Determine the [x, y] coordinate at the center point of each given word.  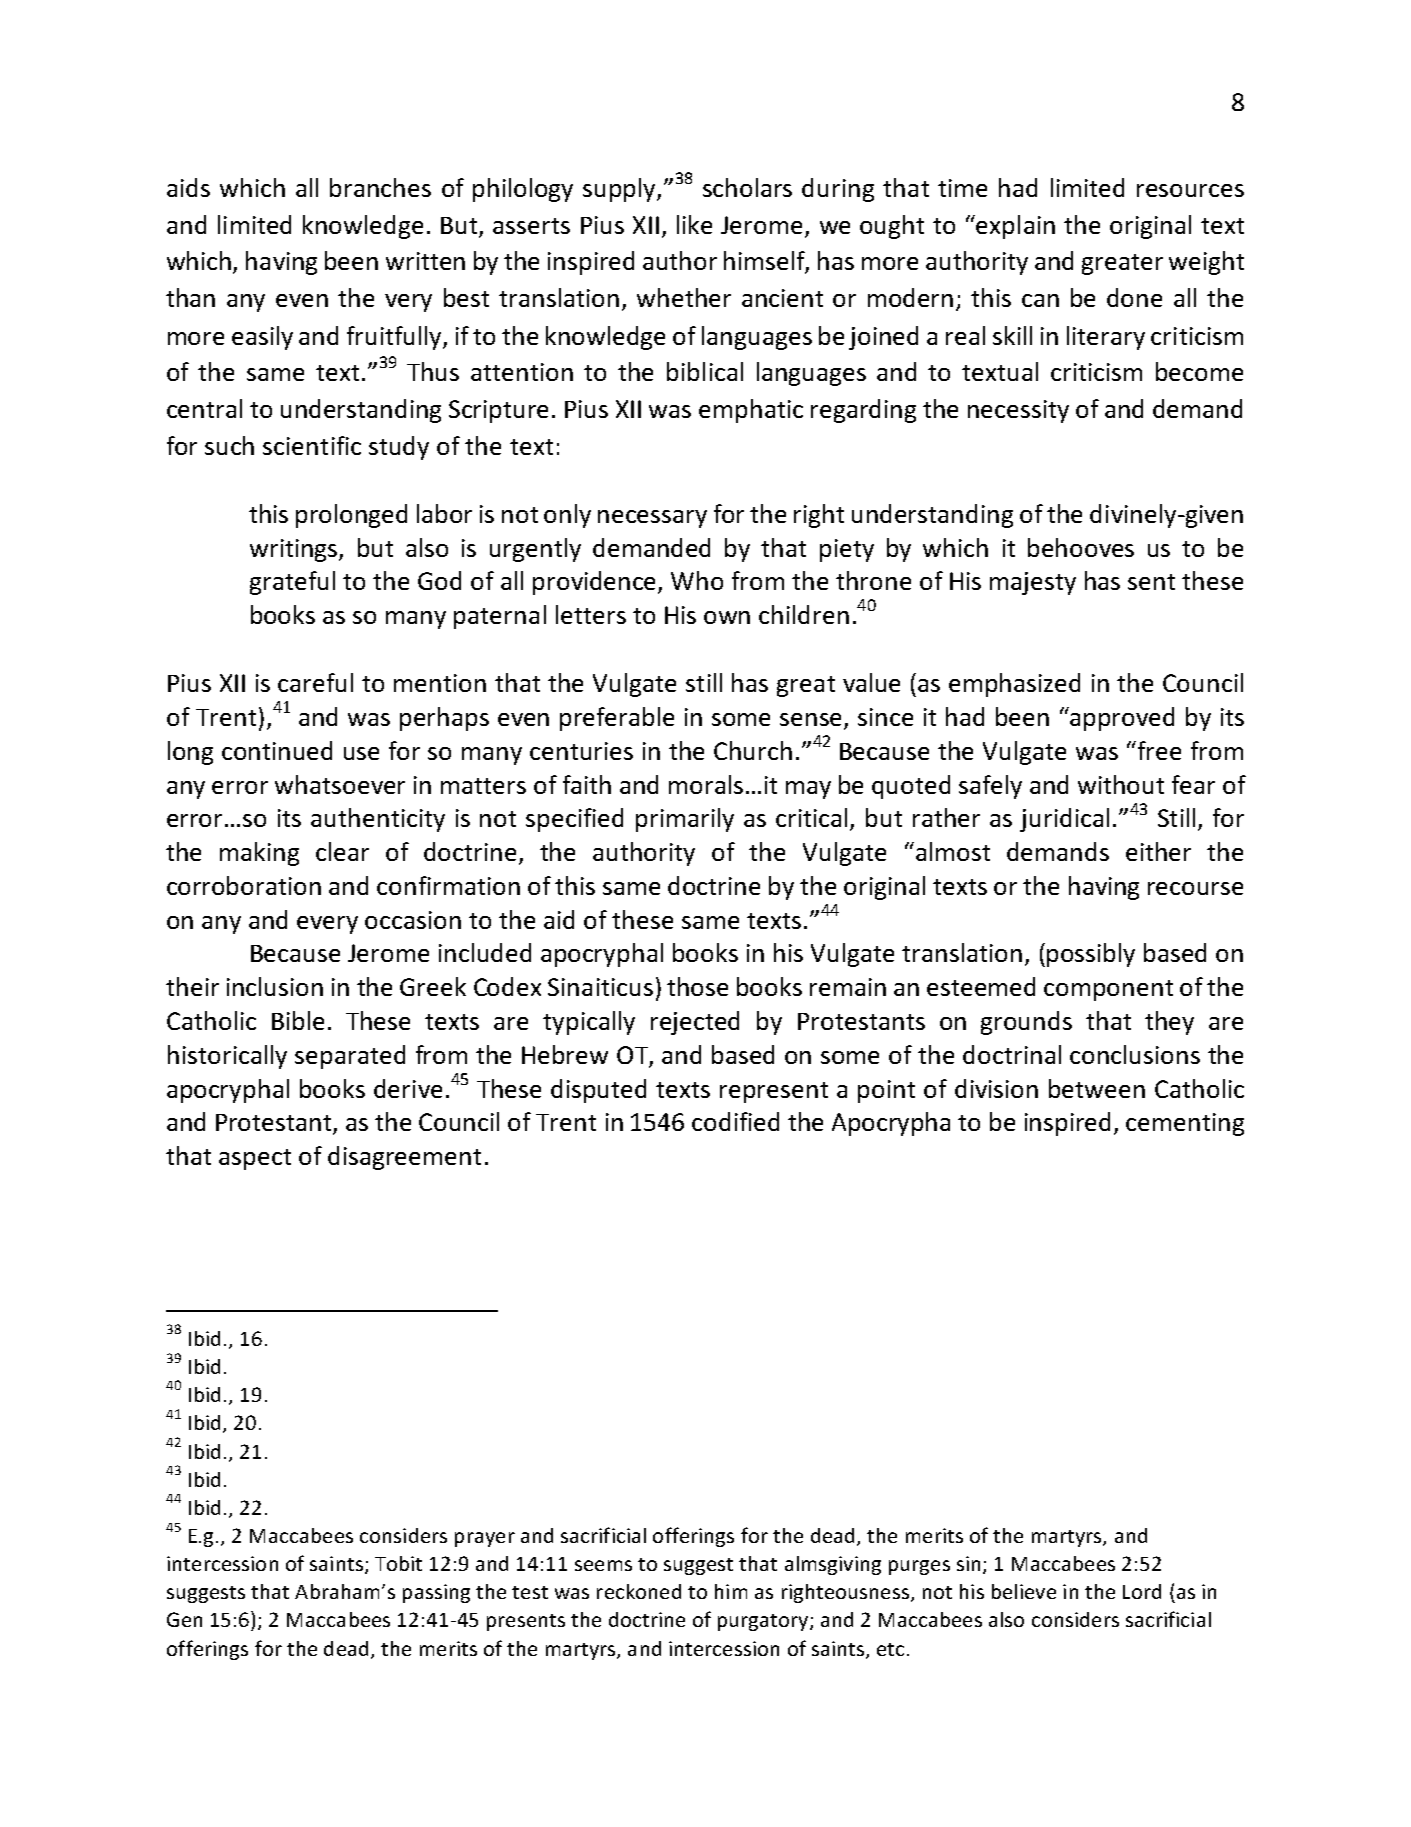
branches [380, 187]
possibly [1091, 955]
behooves [1081, 547]
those [697, 986]
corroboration [244, 885]
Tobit [398, 1563]
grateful [292, 583]
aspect [255, 1159]
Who [697, 580]
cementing [1185, 1124]
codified [735, 1121]
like [694, 224]
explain [1015, 227]
